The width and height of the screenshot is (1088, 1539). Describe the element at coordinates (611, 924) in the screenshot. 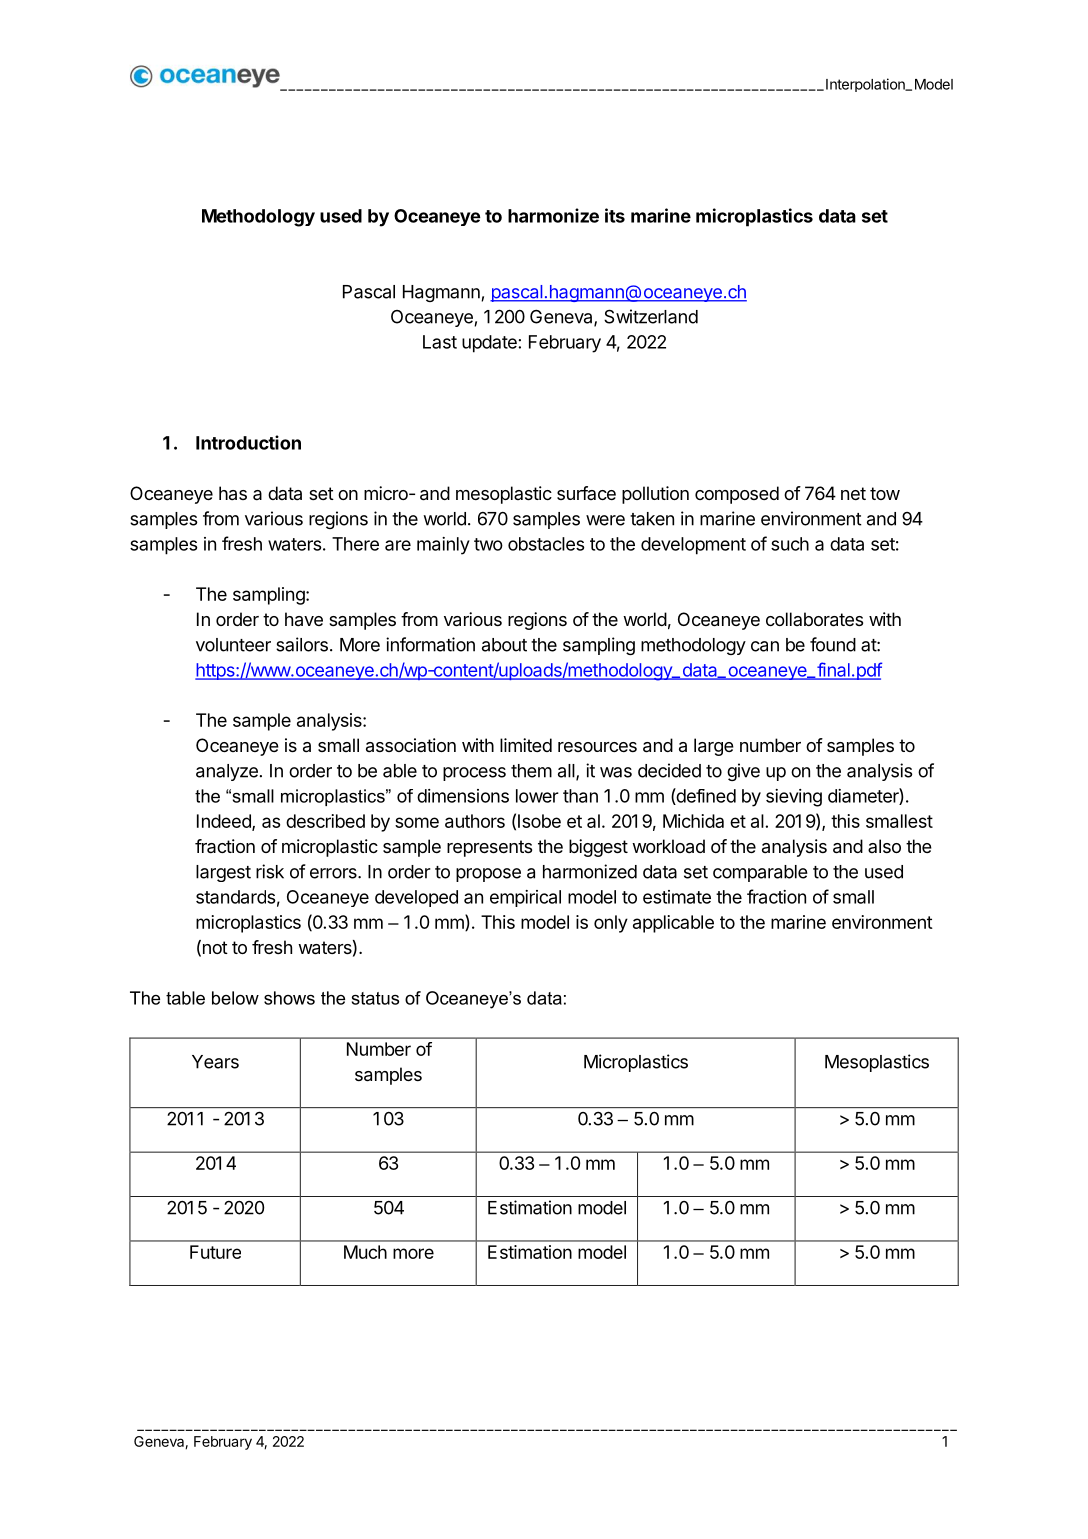

I see `only` at that location.
